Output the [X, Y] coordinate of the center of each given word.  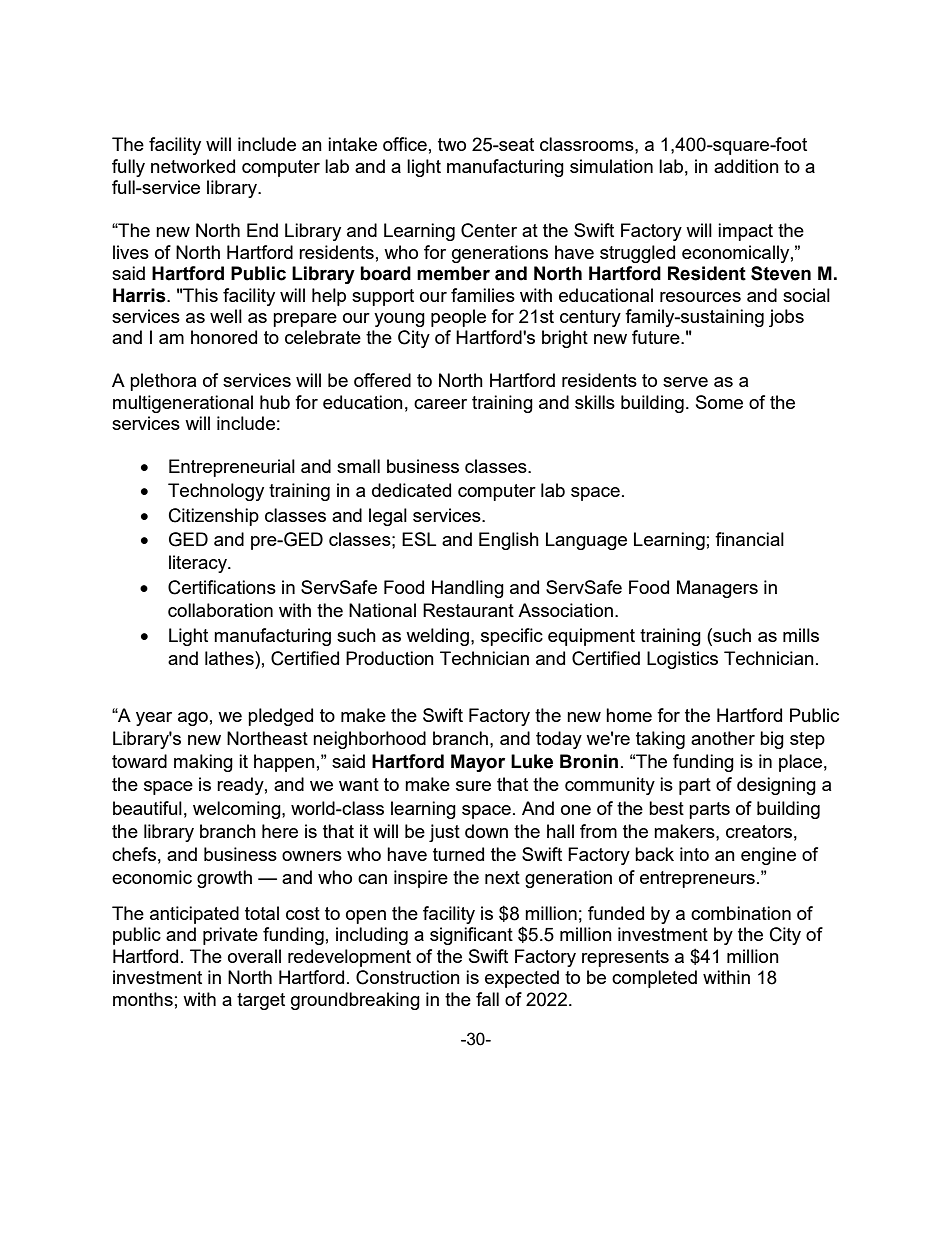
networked [193, 166]
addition [746, 166]
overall [254, 956]
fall [487, 999]
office [405, 144]
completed [654, 979]
